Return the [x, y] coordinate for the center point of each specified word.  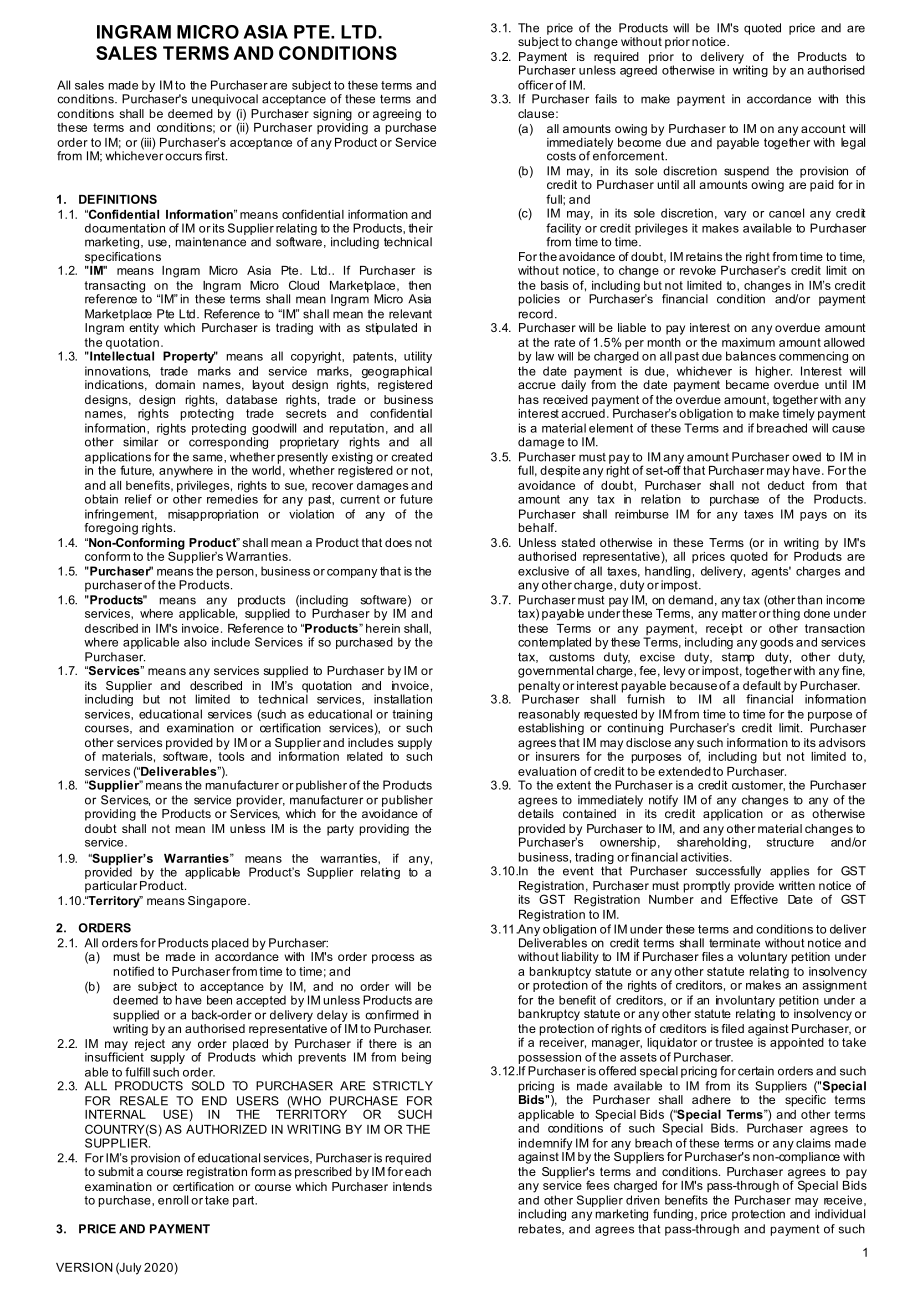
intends [412, 1186]
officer [535, 85]
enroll [173, 1200]
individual [840, 1214]
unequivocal [225, 100]
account [823, 128]
